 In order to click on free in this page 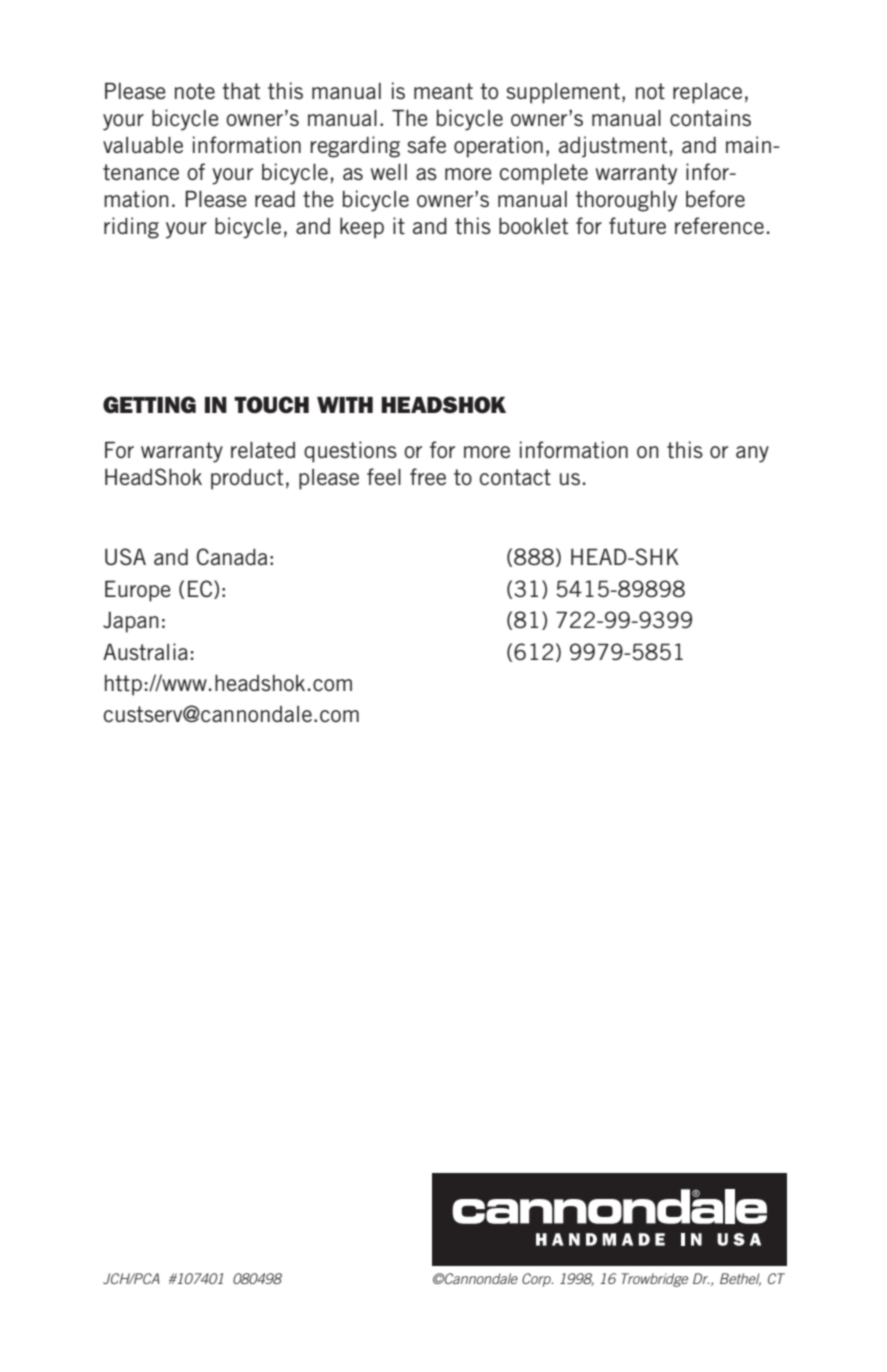, I will do `click(428, 476)`.
